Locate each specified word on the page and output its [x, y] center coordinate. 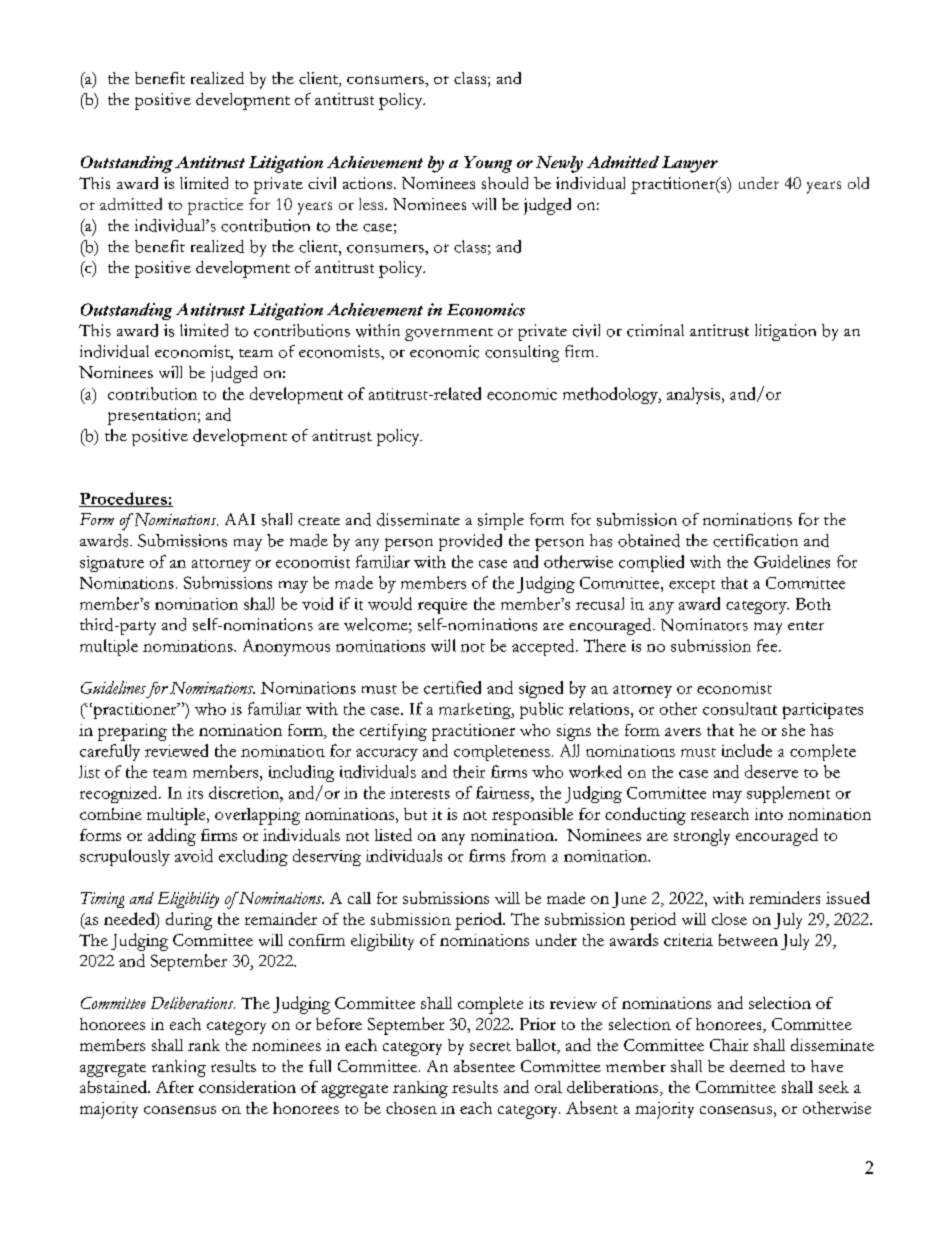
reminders [784, 897]
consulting [522, 353]
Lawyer [690, 164]
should [505, 183]
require [442, 606]
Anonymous [286, 647]
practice [215, 206]
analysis [695, 395]
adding [172, 837]
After [175, 1087]
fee [768, 645]
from [528, 855]
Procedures [124, 499]
